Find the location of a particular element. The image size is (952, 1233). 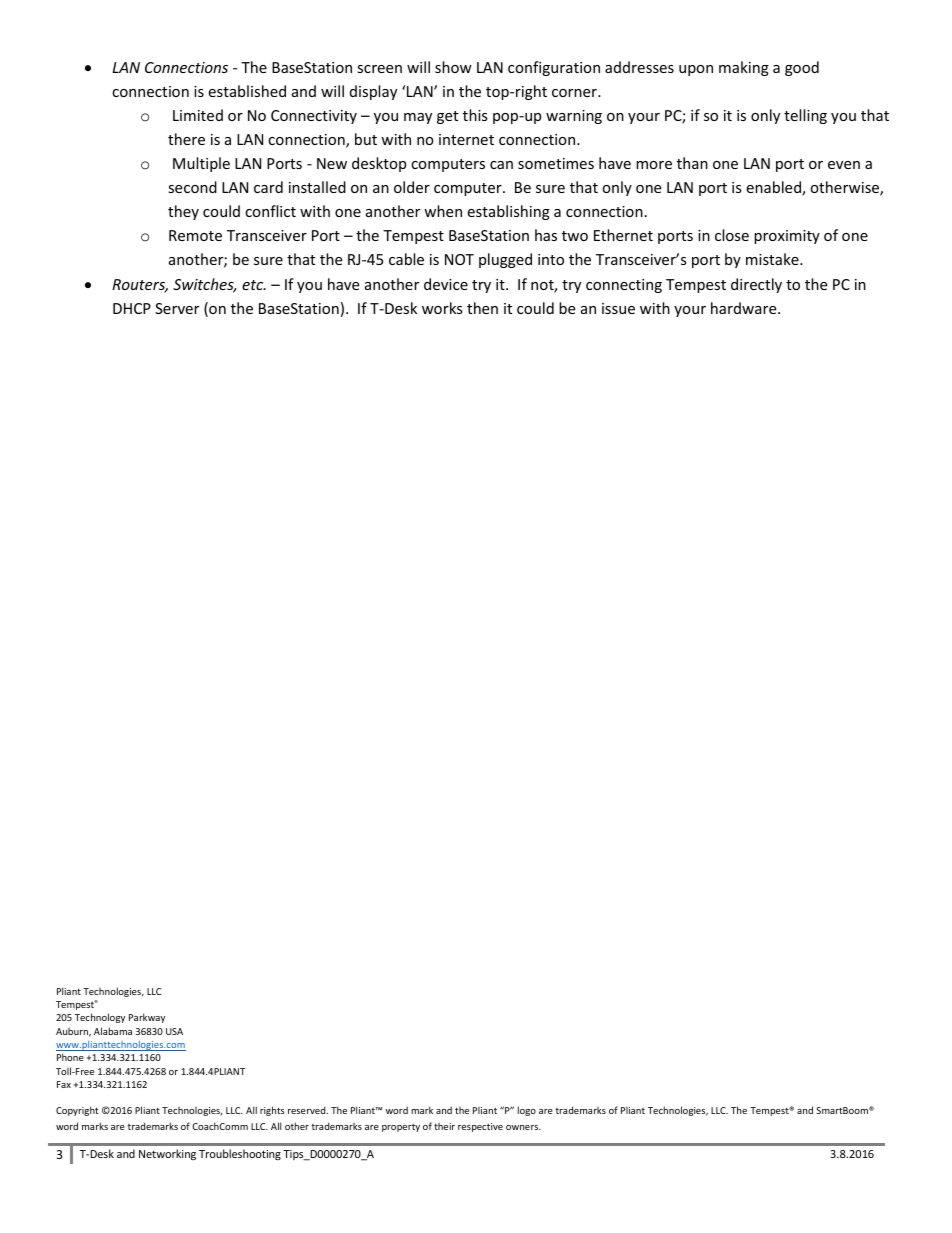

get is located at coordinates (447, 117).
